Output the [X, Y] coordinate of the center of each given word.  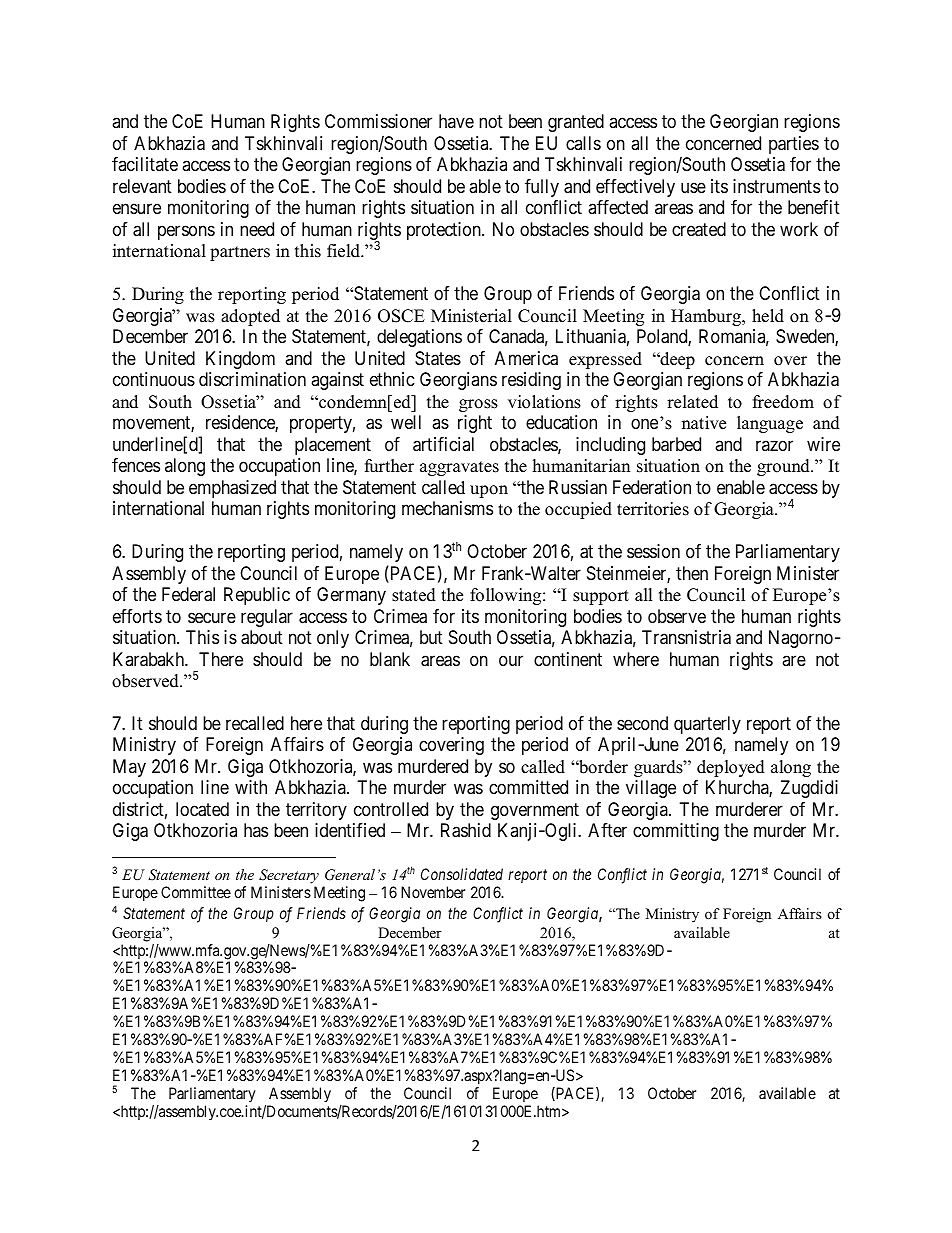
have [456, 121]
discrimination [252, 379]
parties [794, 145]
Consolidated [462, 874]
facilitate [145, 164]
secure [212, 617]
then [692, 573]
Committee [196, 892]
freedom [783, 402]
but [431, 637]
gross [478, 405]
